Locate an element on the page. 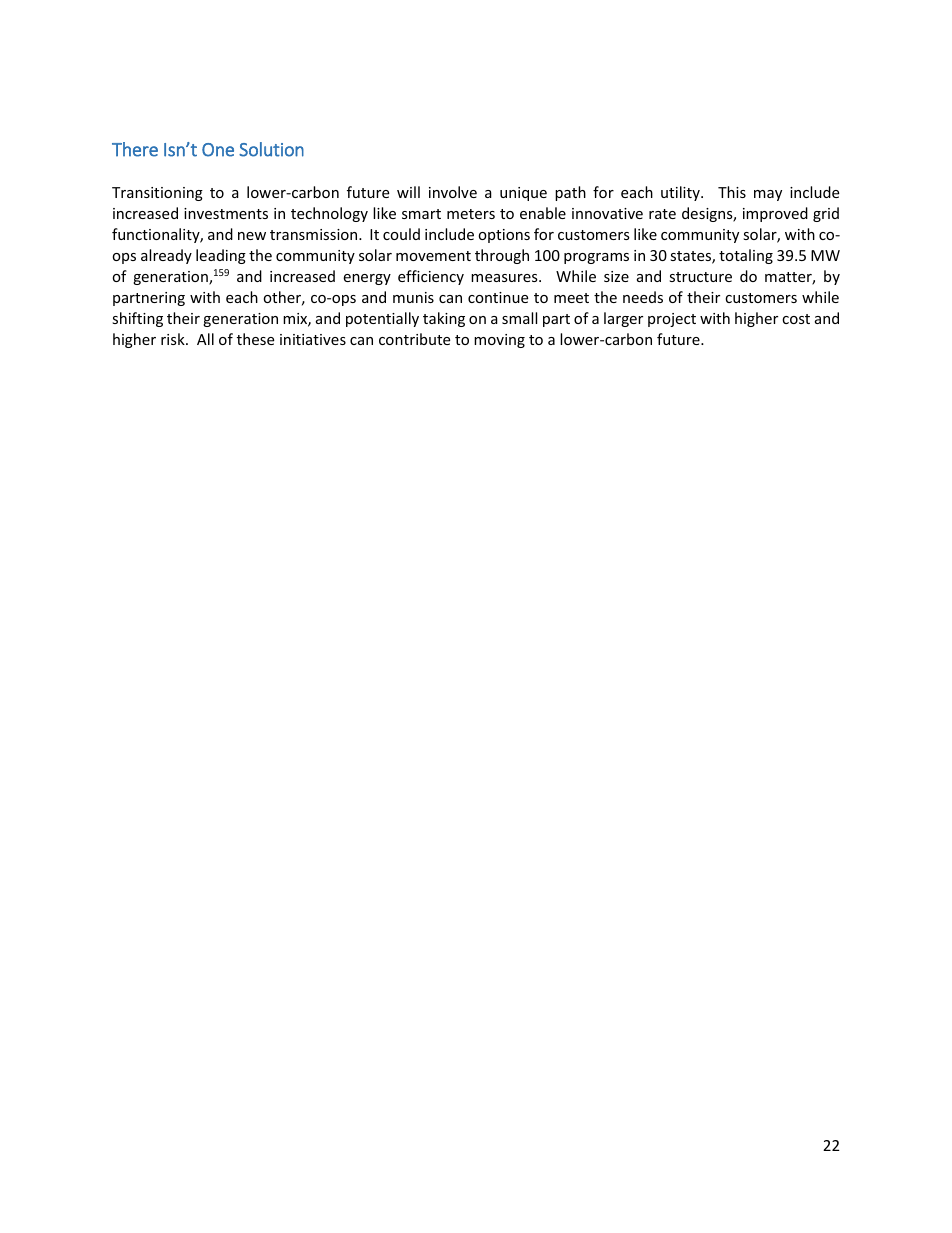 The image size is (952, 1233). moving is located at coordinates (499, 341).
